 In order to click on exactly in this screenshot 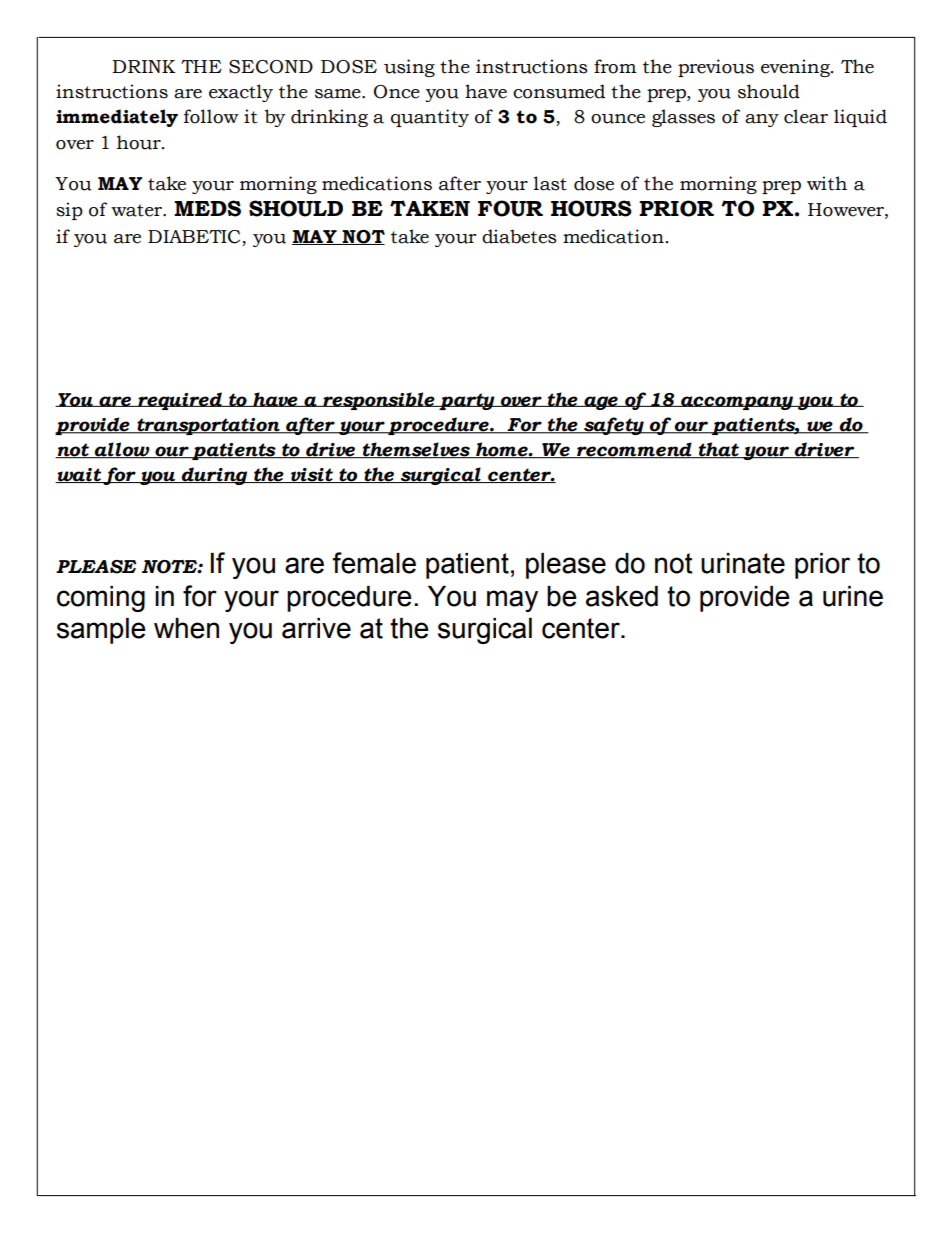, I will do `click(241, 93)`.
